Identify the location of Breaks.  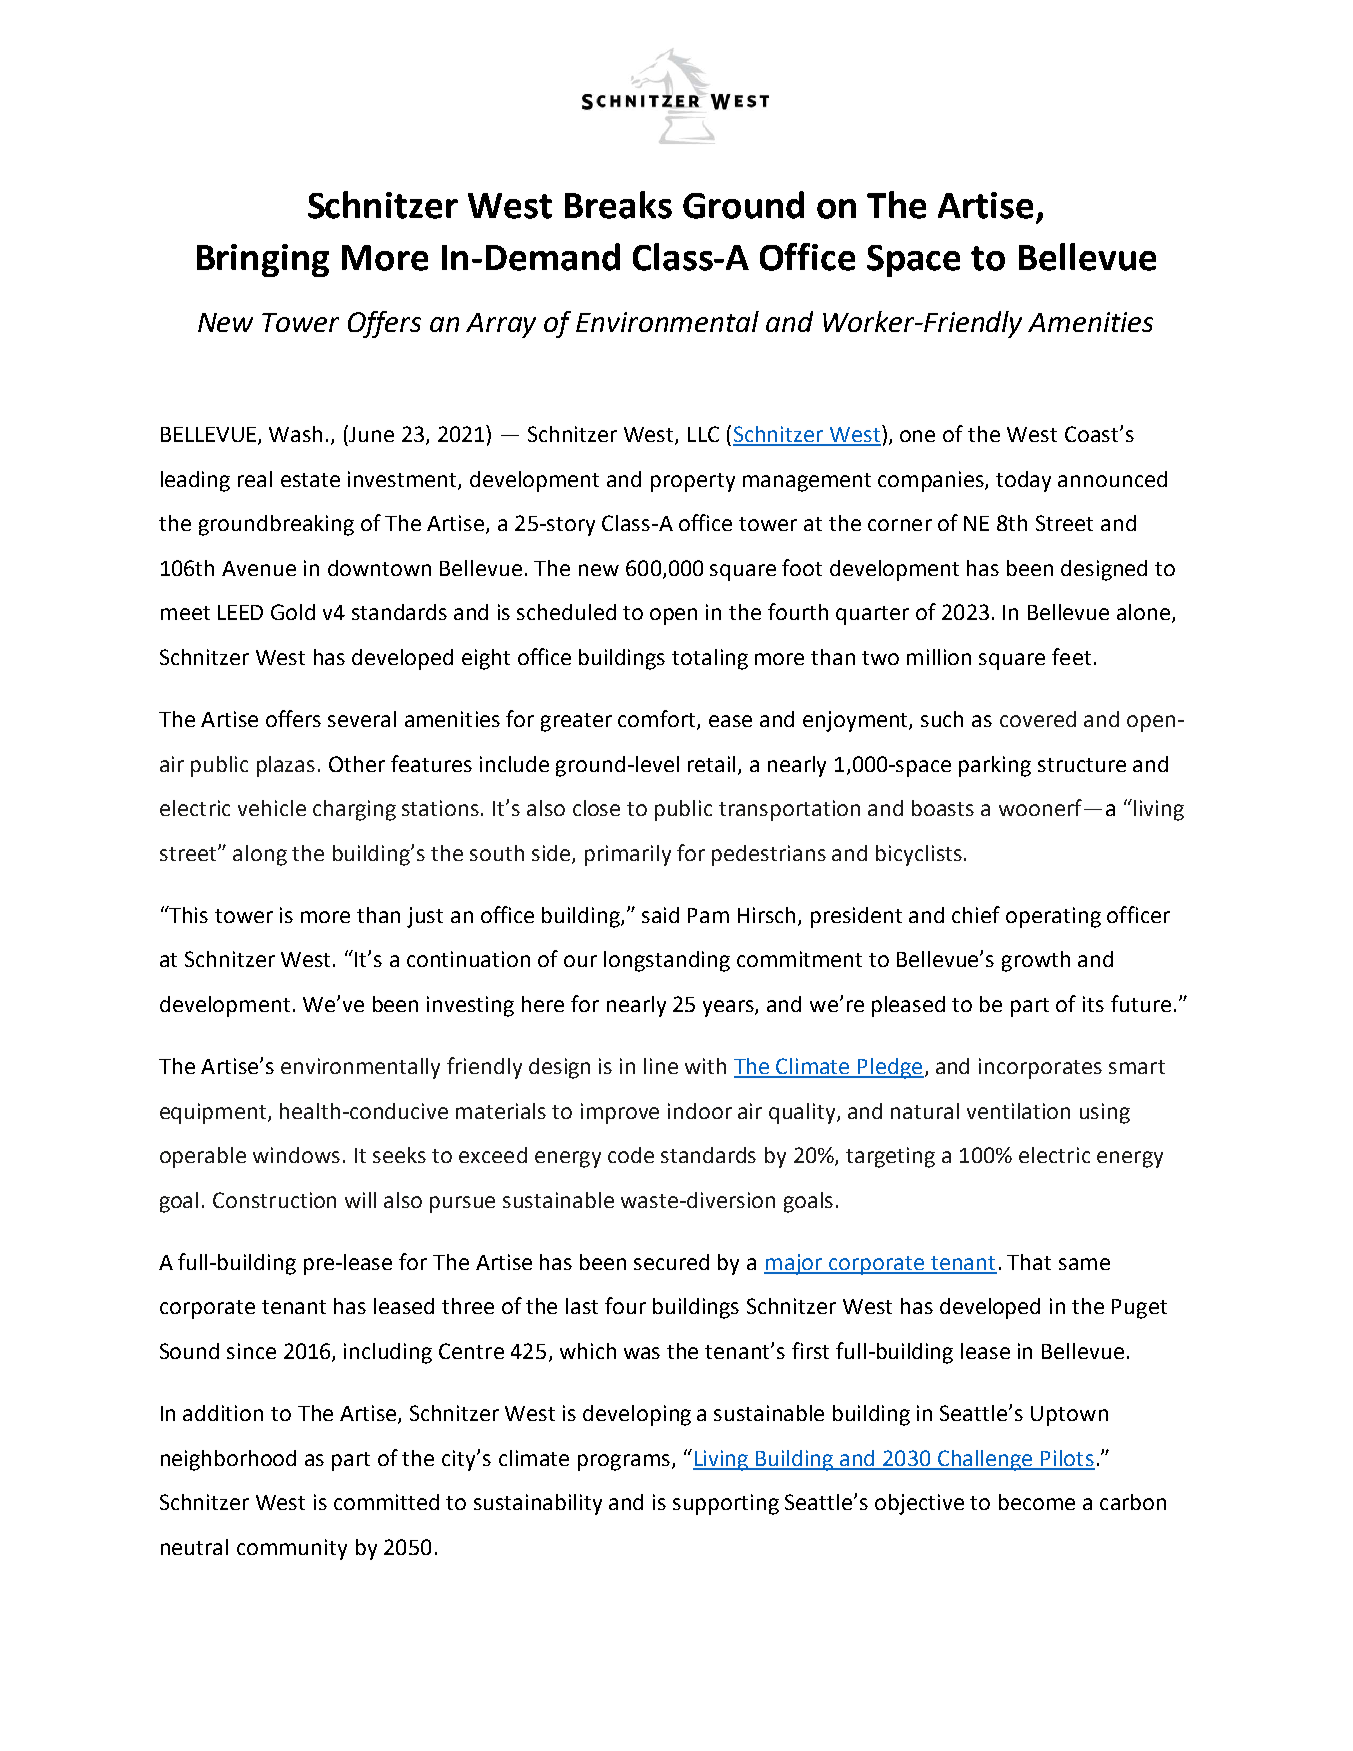
(618, 205).
